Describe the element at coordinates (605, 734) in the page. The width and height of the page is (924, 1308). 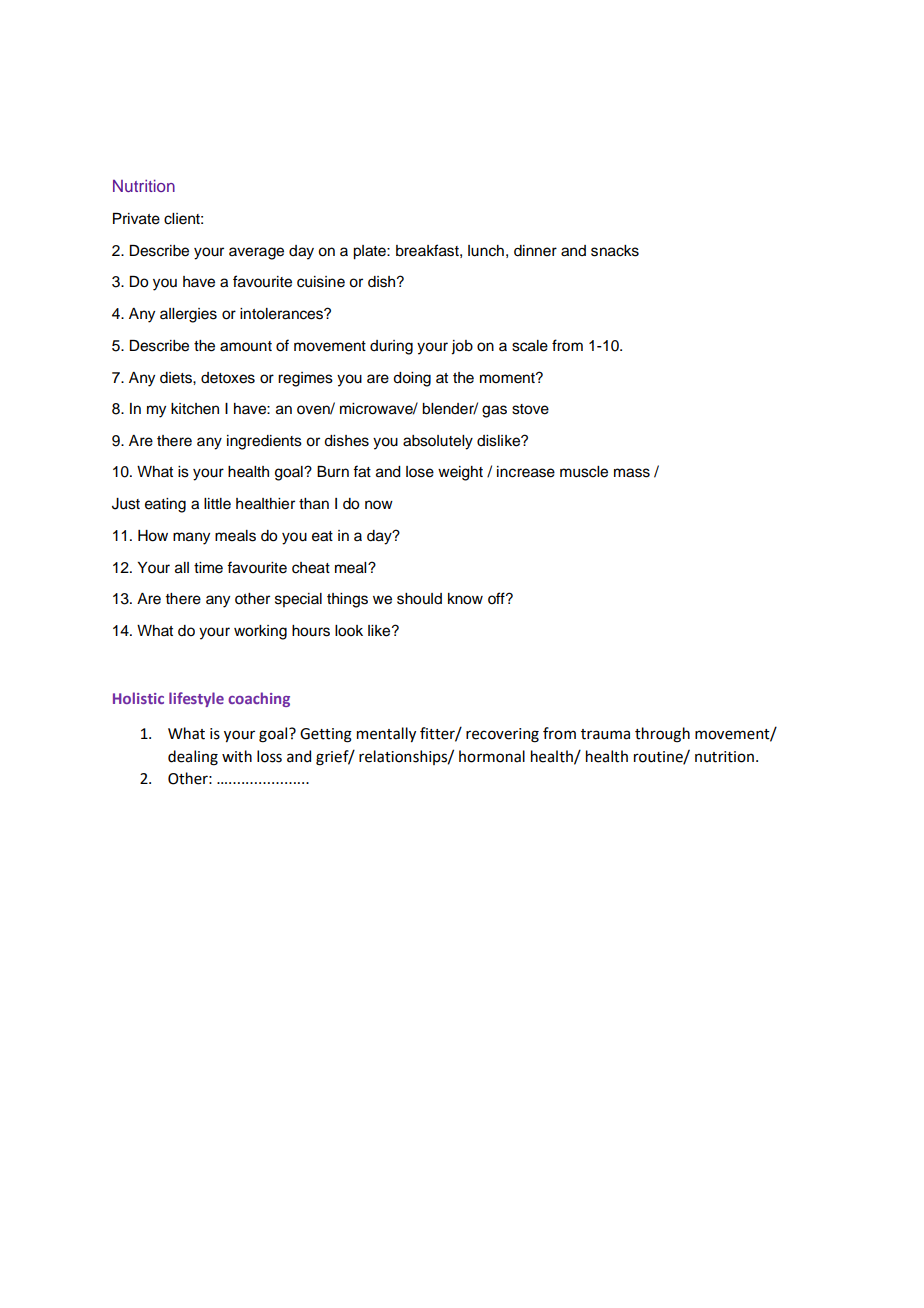
I see `trauma` at that location.
